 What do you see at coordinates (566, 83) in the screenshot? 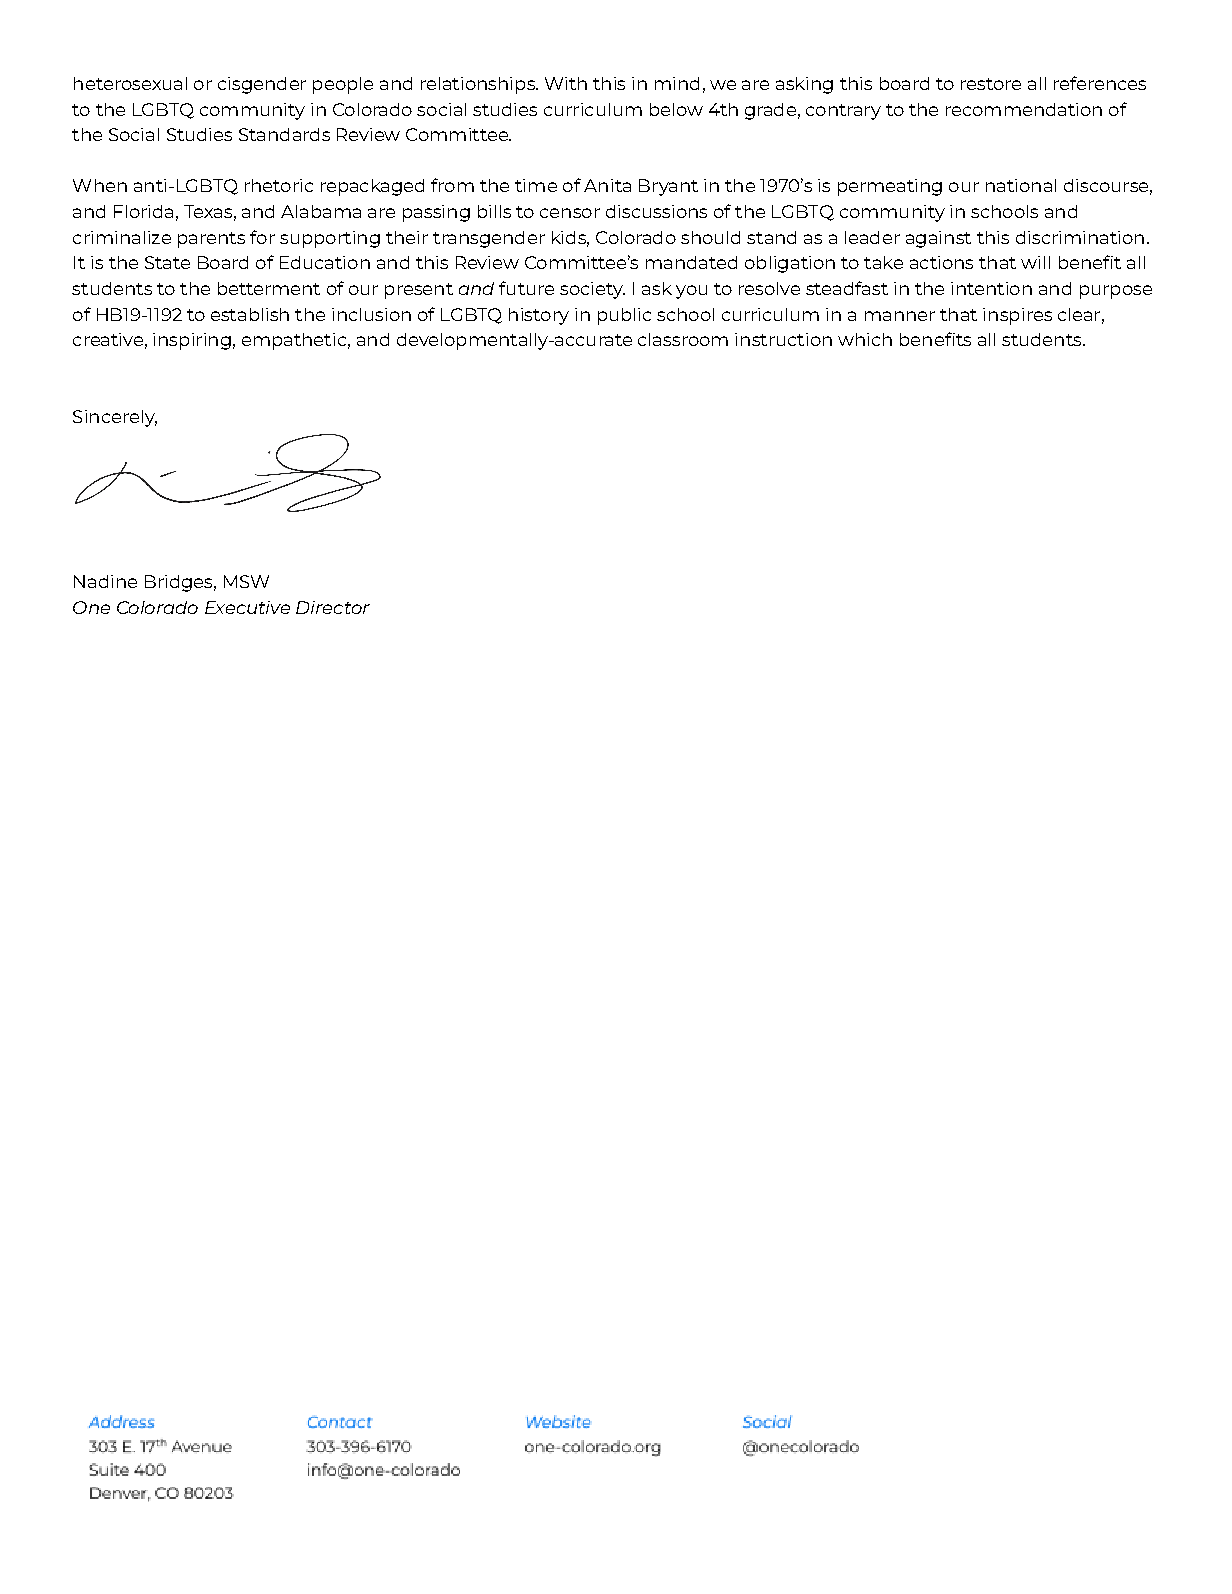
I see `With` at bounding box center [566, 83].
